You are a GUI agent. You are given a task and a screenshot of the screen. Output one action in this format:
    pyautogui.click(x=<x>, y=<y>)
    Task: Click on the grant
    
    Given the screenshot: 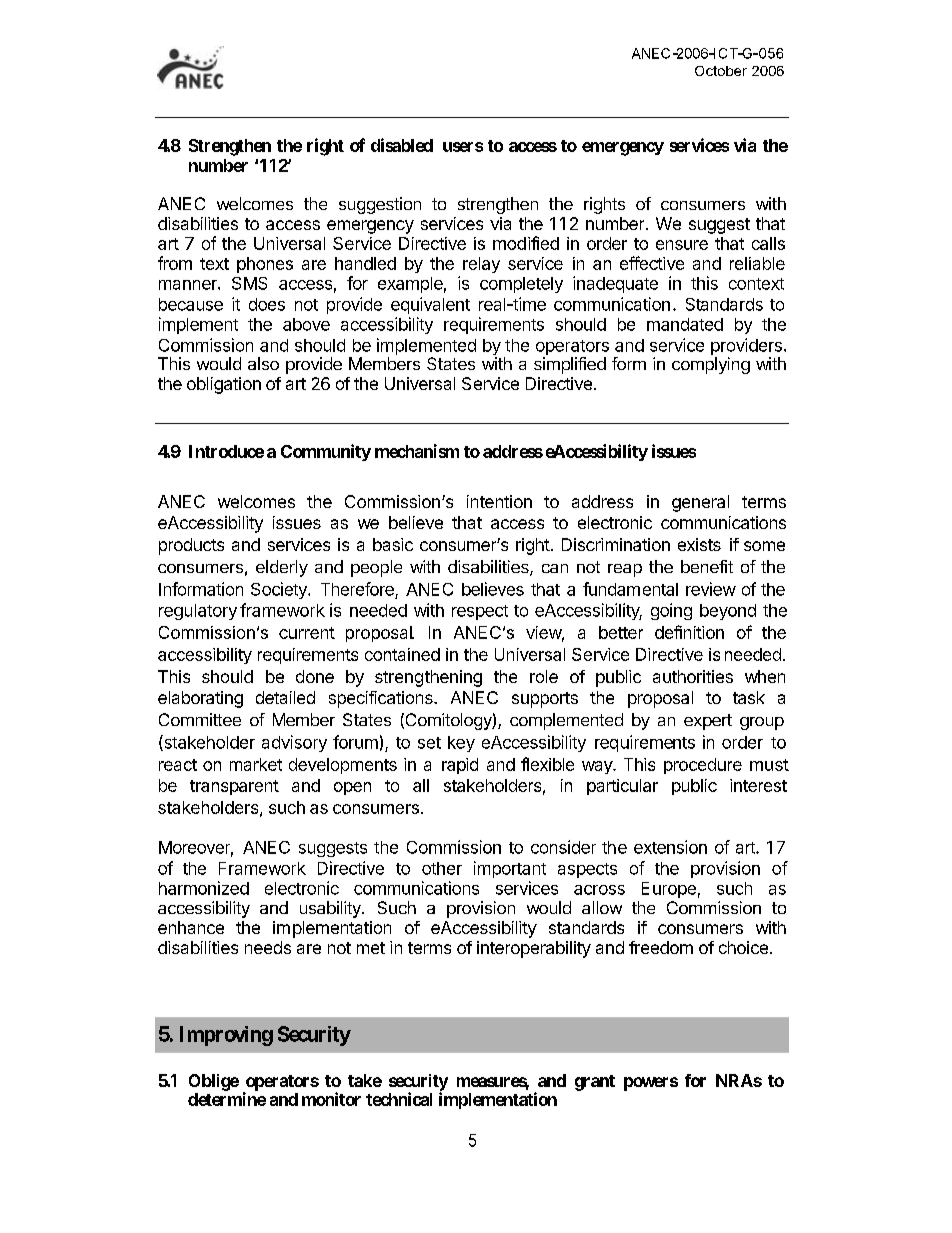 What is the action you would take?
    pyautogui.click(x=595, y=1083)
